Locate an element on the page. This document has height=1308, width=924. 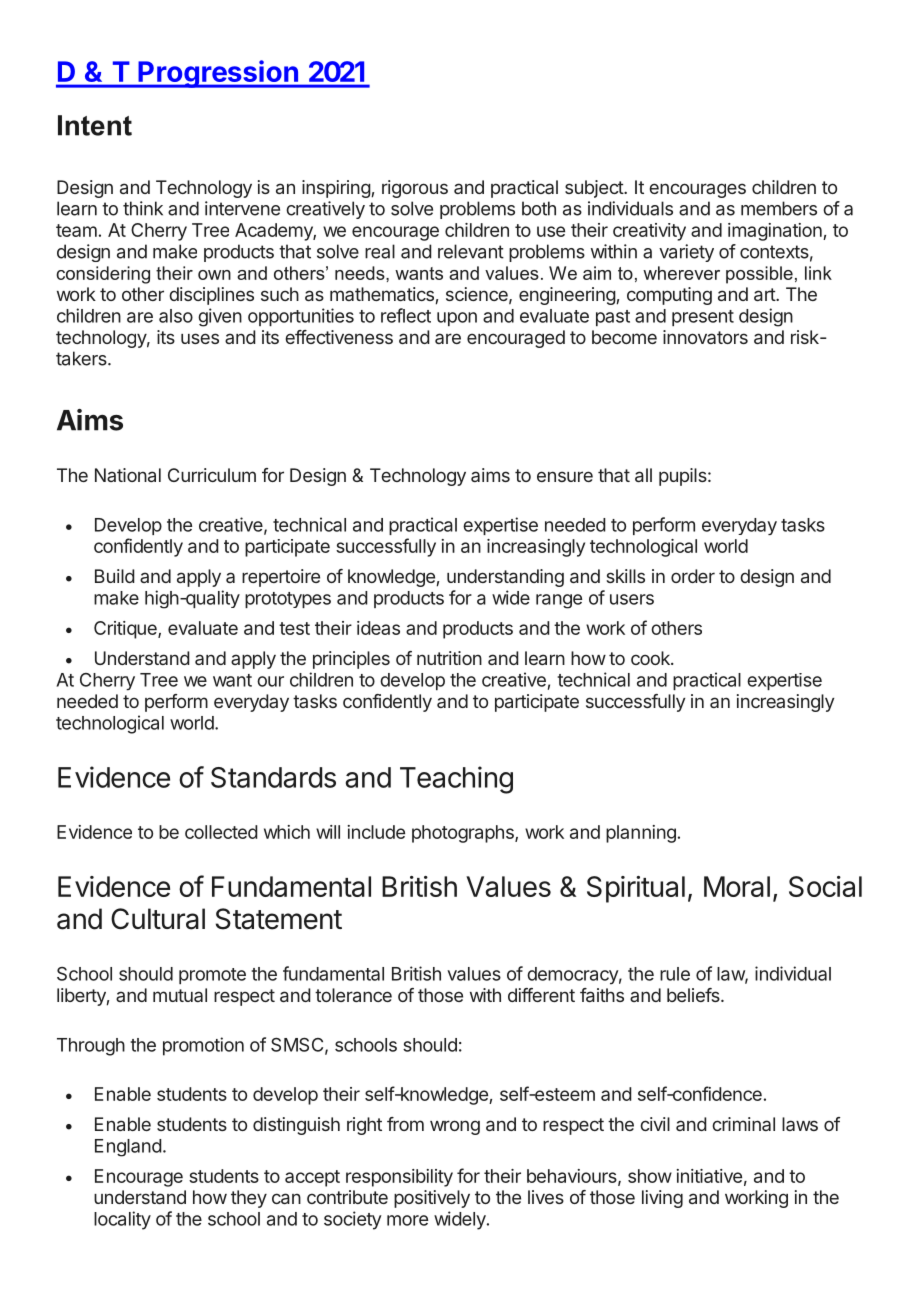
National is located at coordinates (128, 475).
